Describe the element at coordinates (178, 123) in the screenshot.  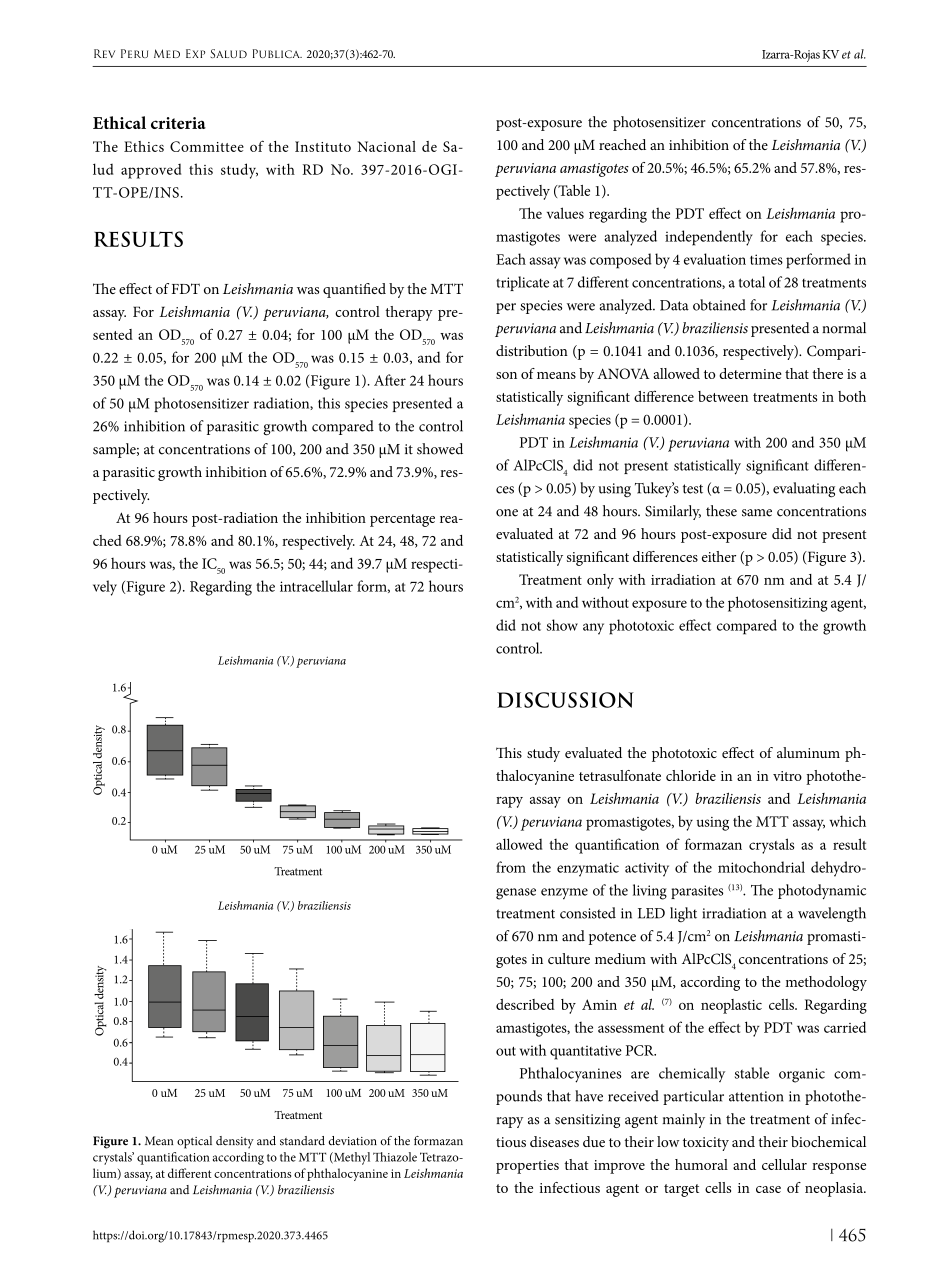
I see `criteria` at that location.
